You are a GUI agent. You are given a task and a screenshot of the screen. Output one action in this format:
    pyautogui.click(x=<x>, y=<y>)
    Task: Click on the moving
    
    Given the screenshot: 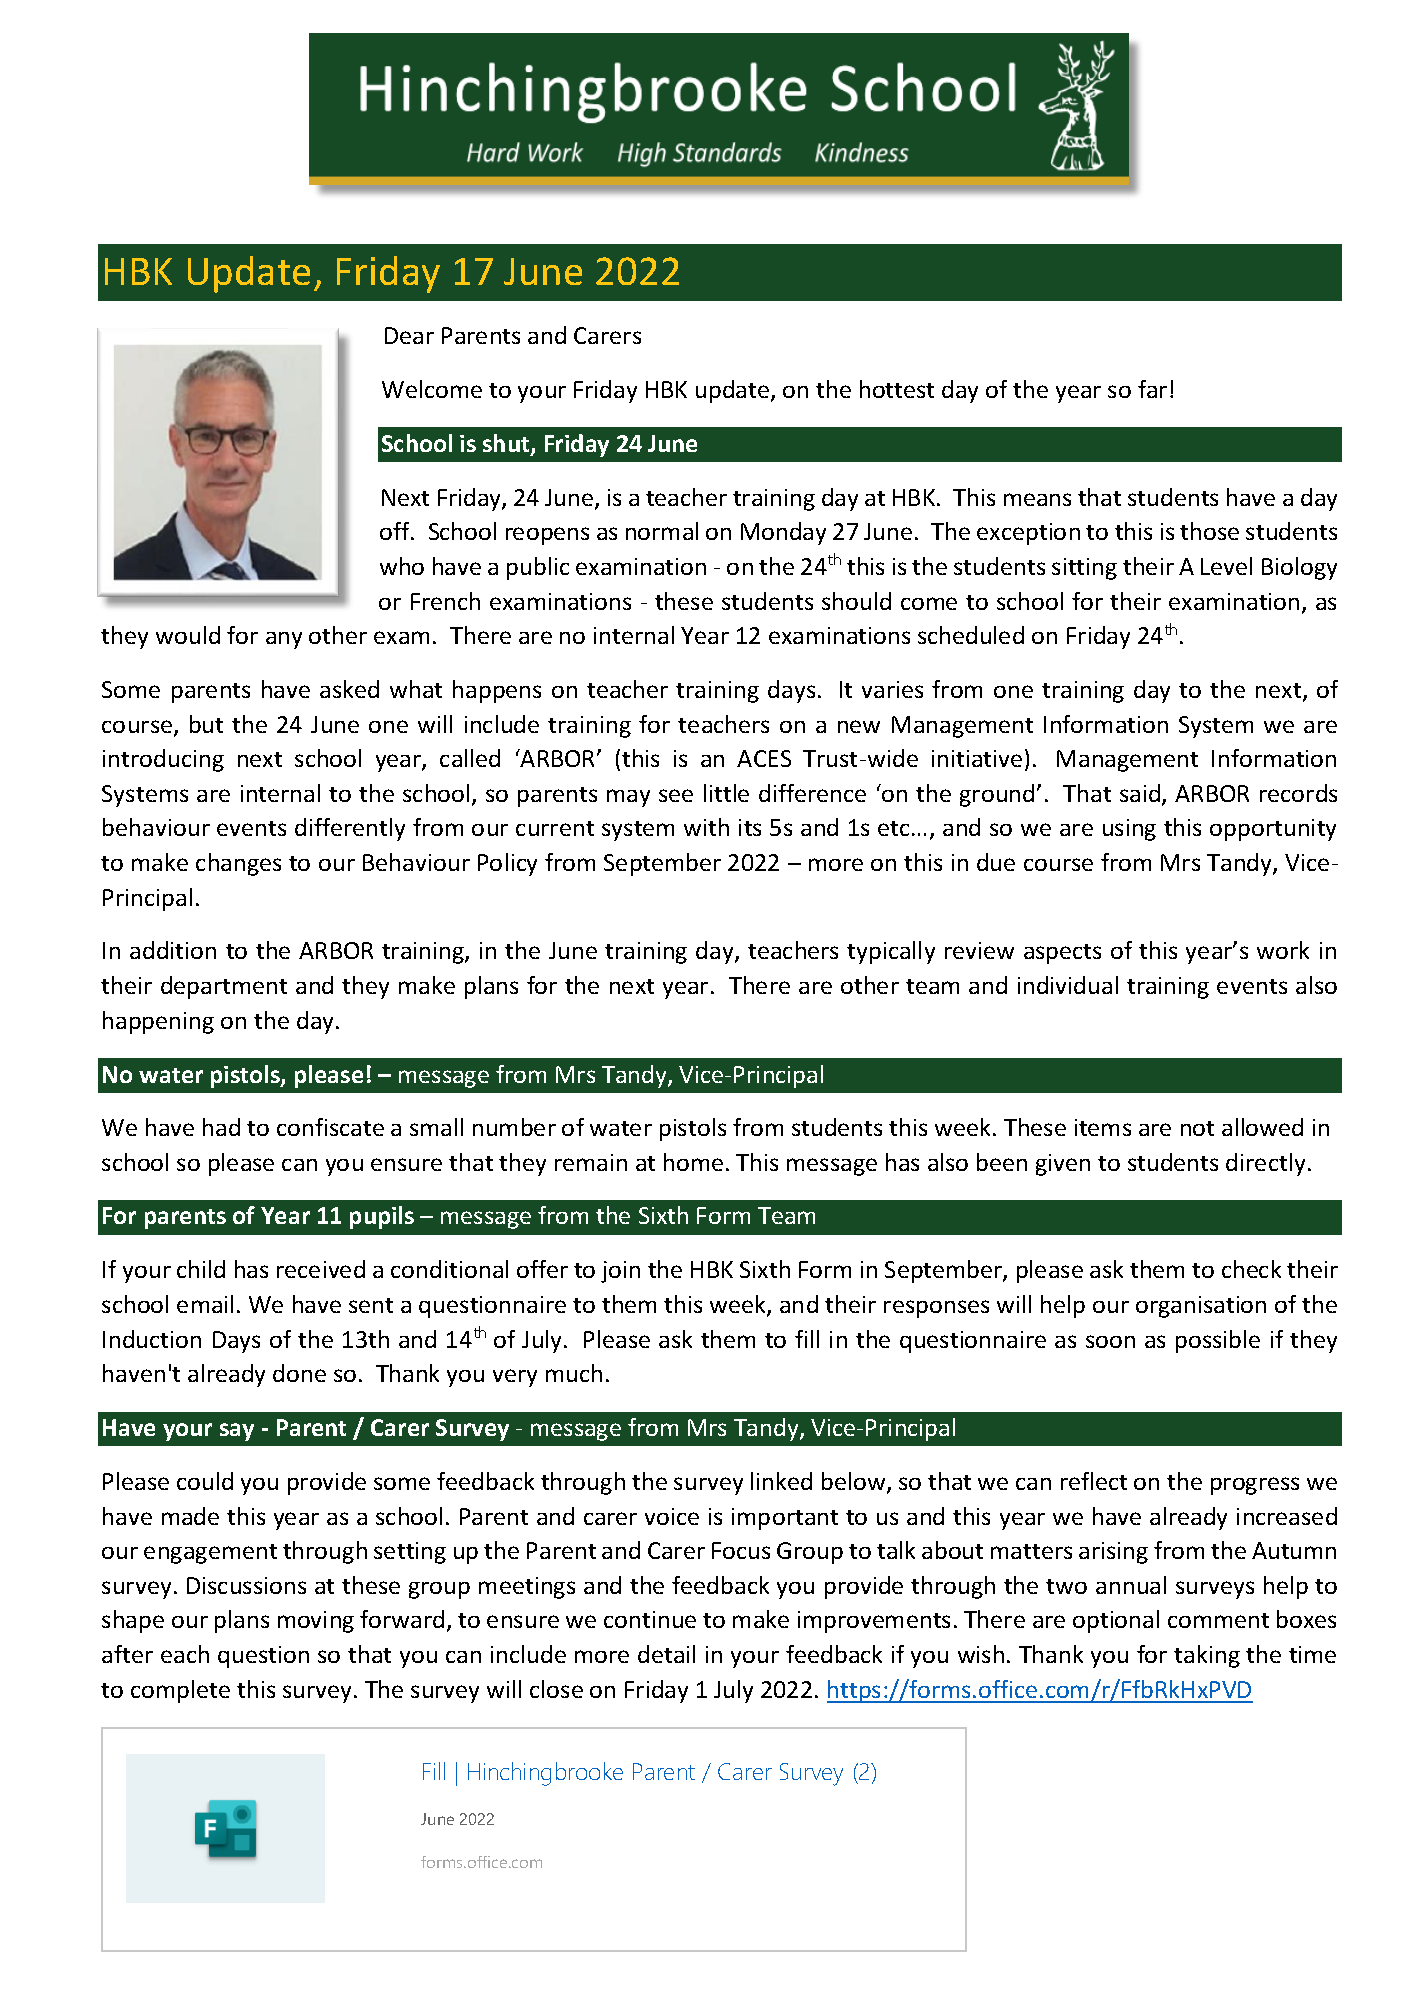 What is the action you would take?
    pyautogui.click(x=316, y=1622)
